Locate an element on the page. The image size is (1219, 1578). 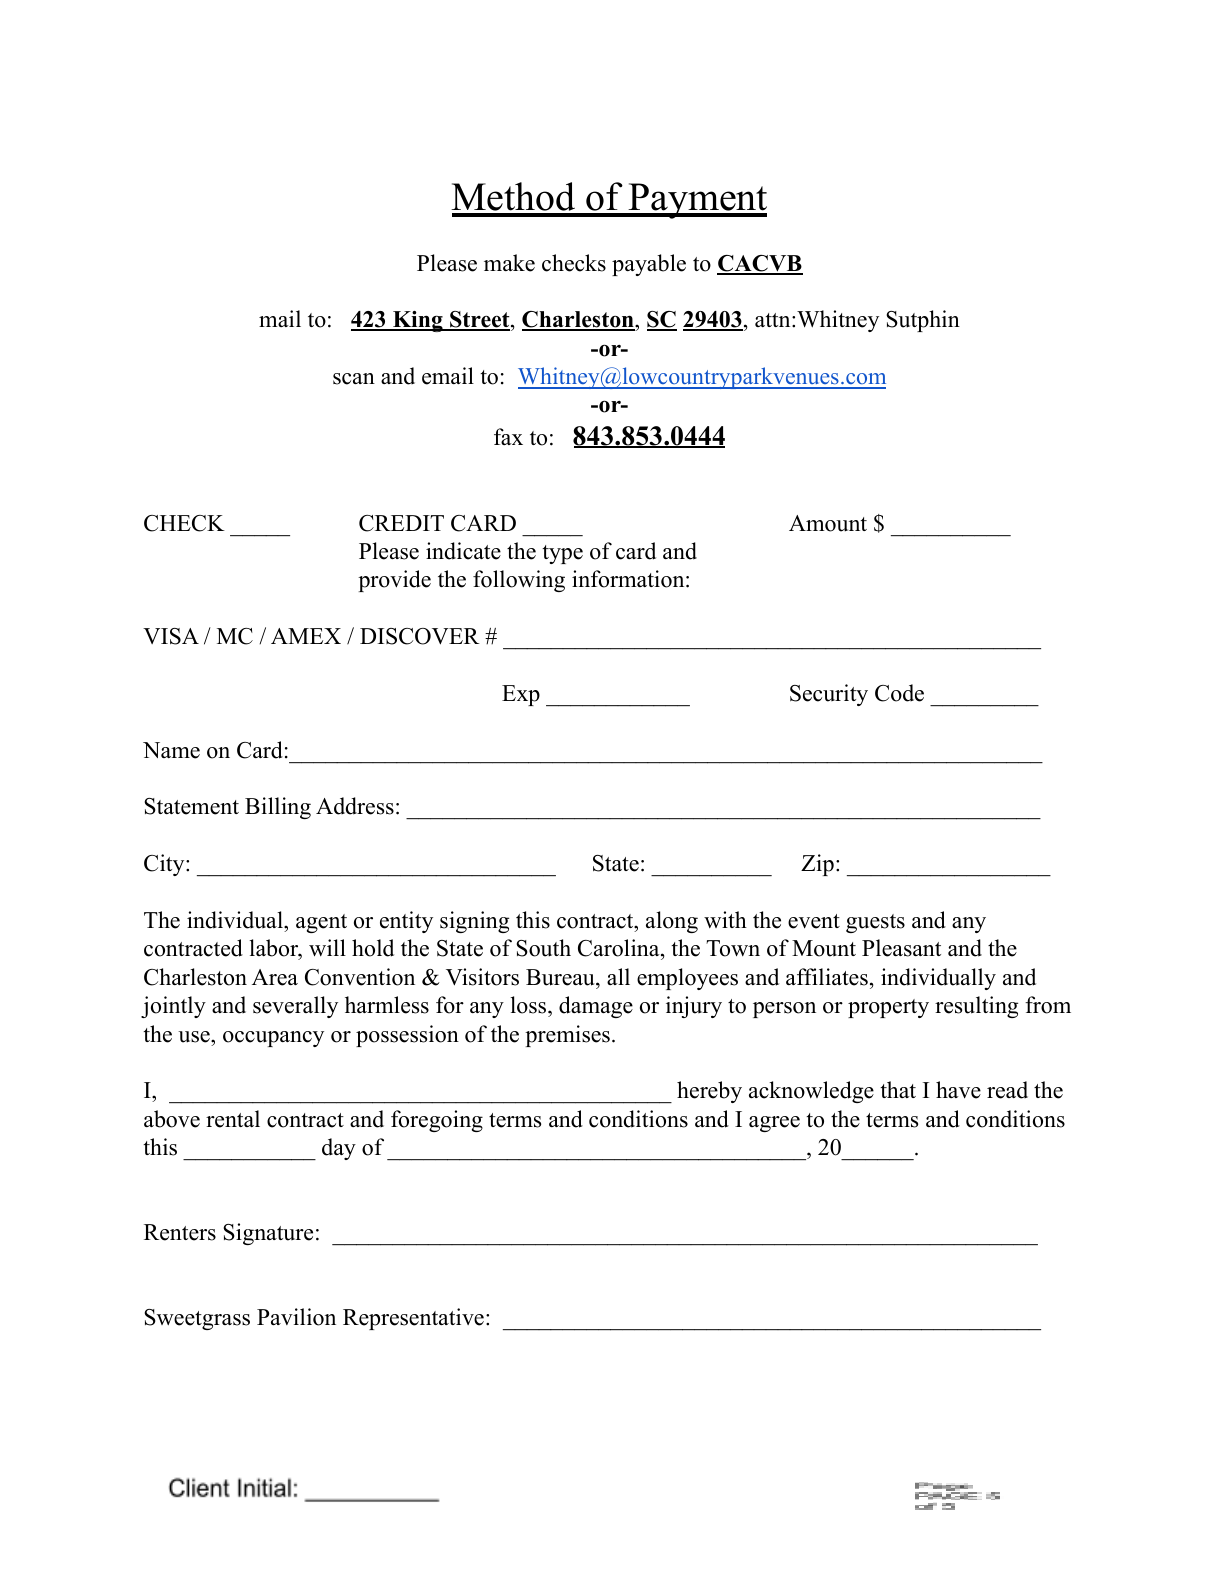
Pavilion is located at coordinates (296, 1317).
